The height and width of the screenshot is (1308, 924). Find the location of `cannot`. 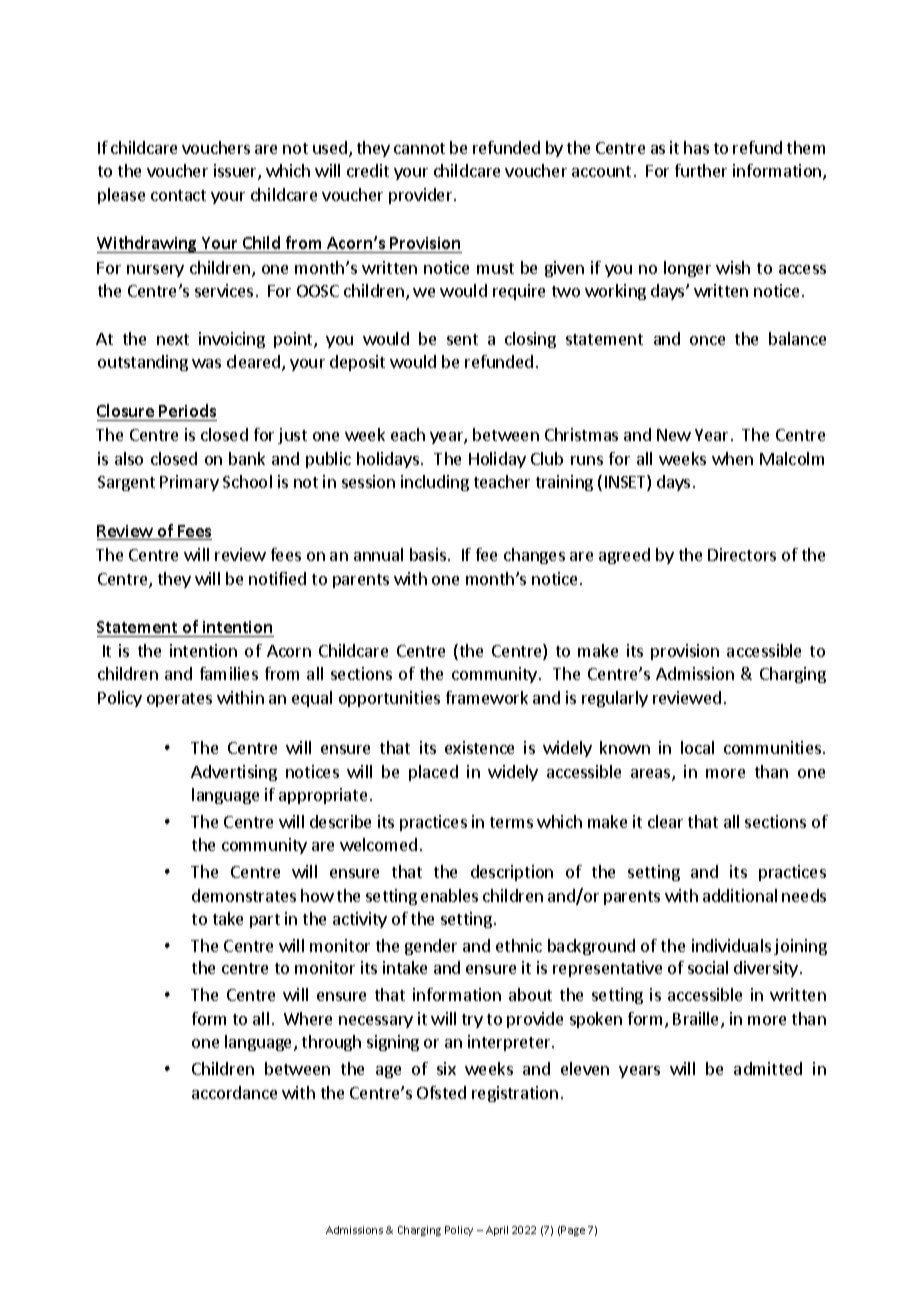

cannot is located at coordinates (419, 148).
